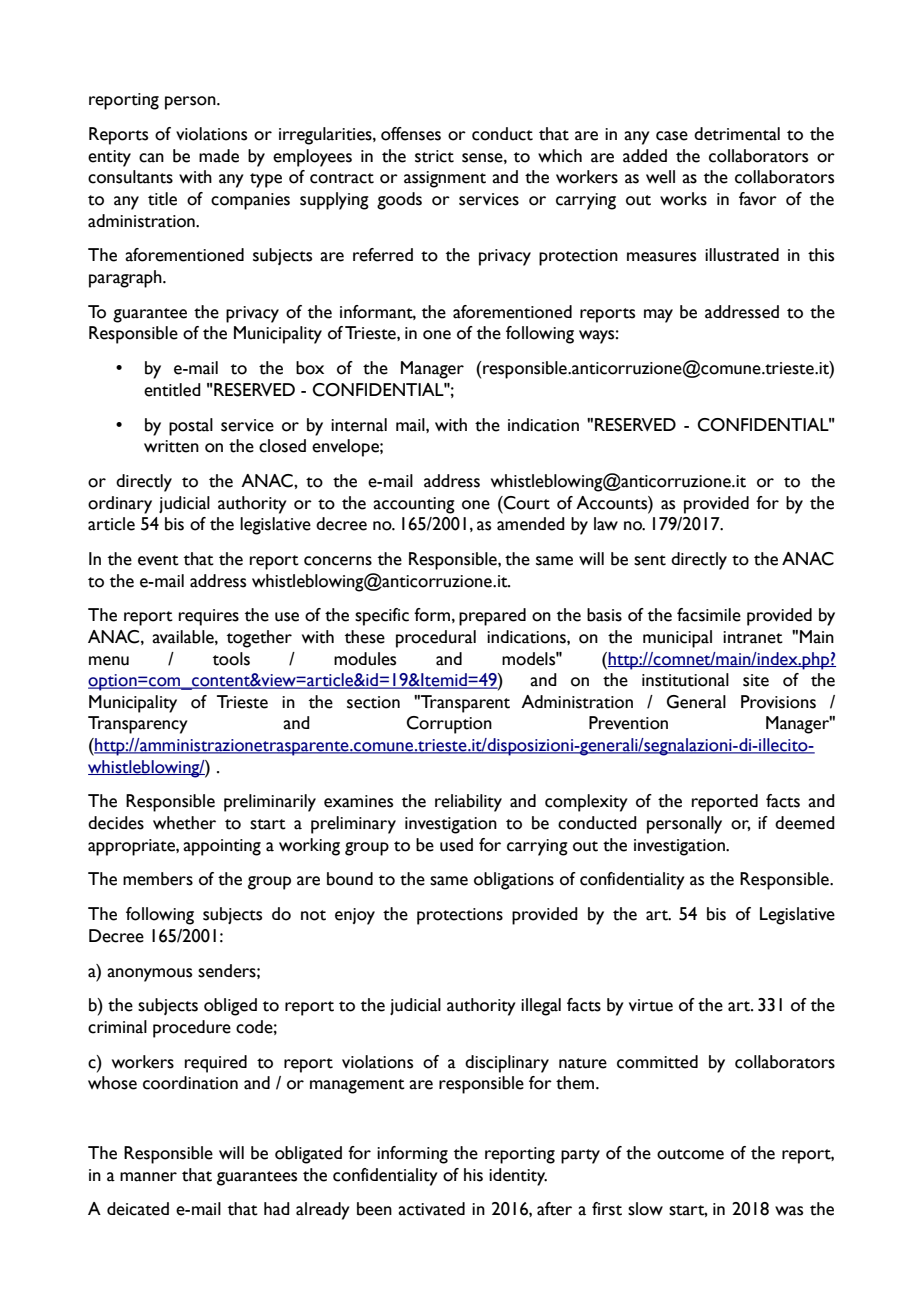 The height and width of the image is (1308, 924). What do you see at coordinates (756, 680) in the image?
I see `site` at bounding box center [756, 680].
